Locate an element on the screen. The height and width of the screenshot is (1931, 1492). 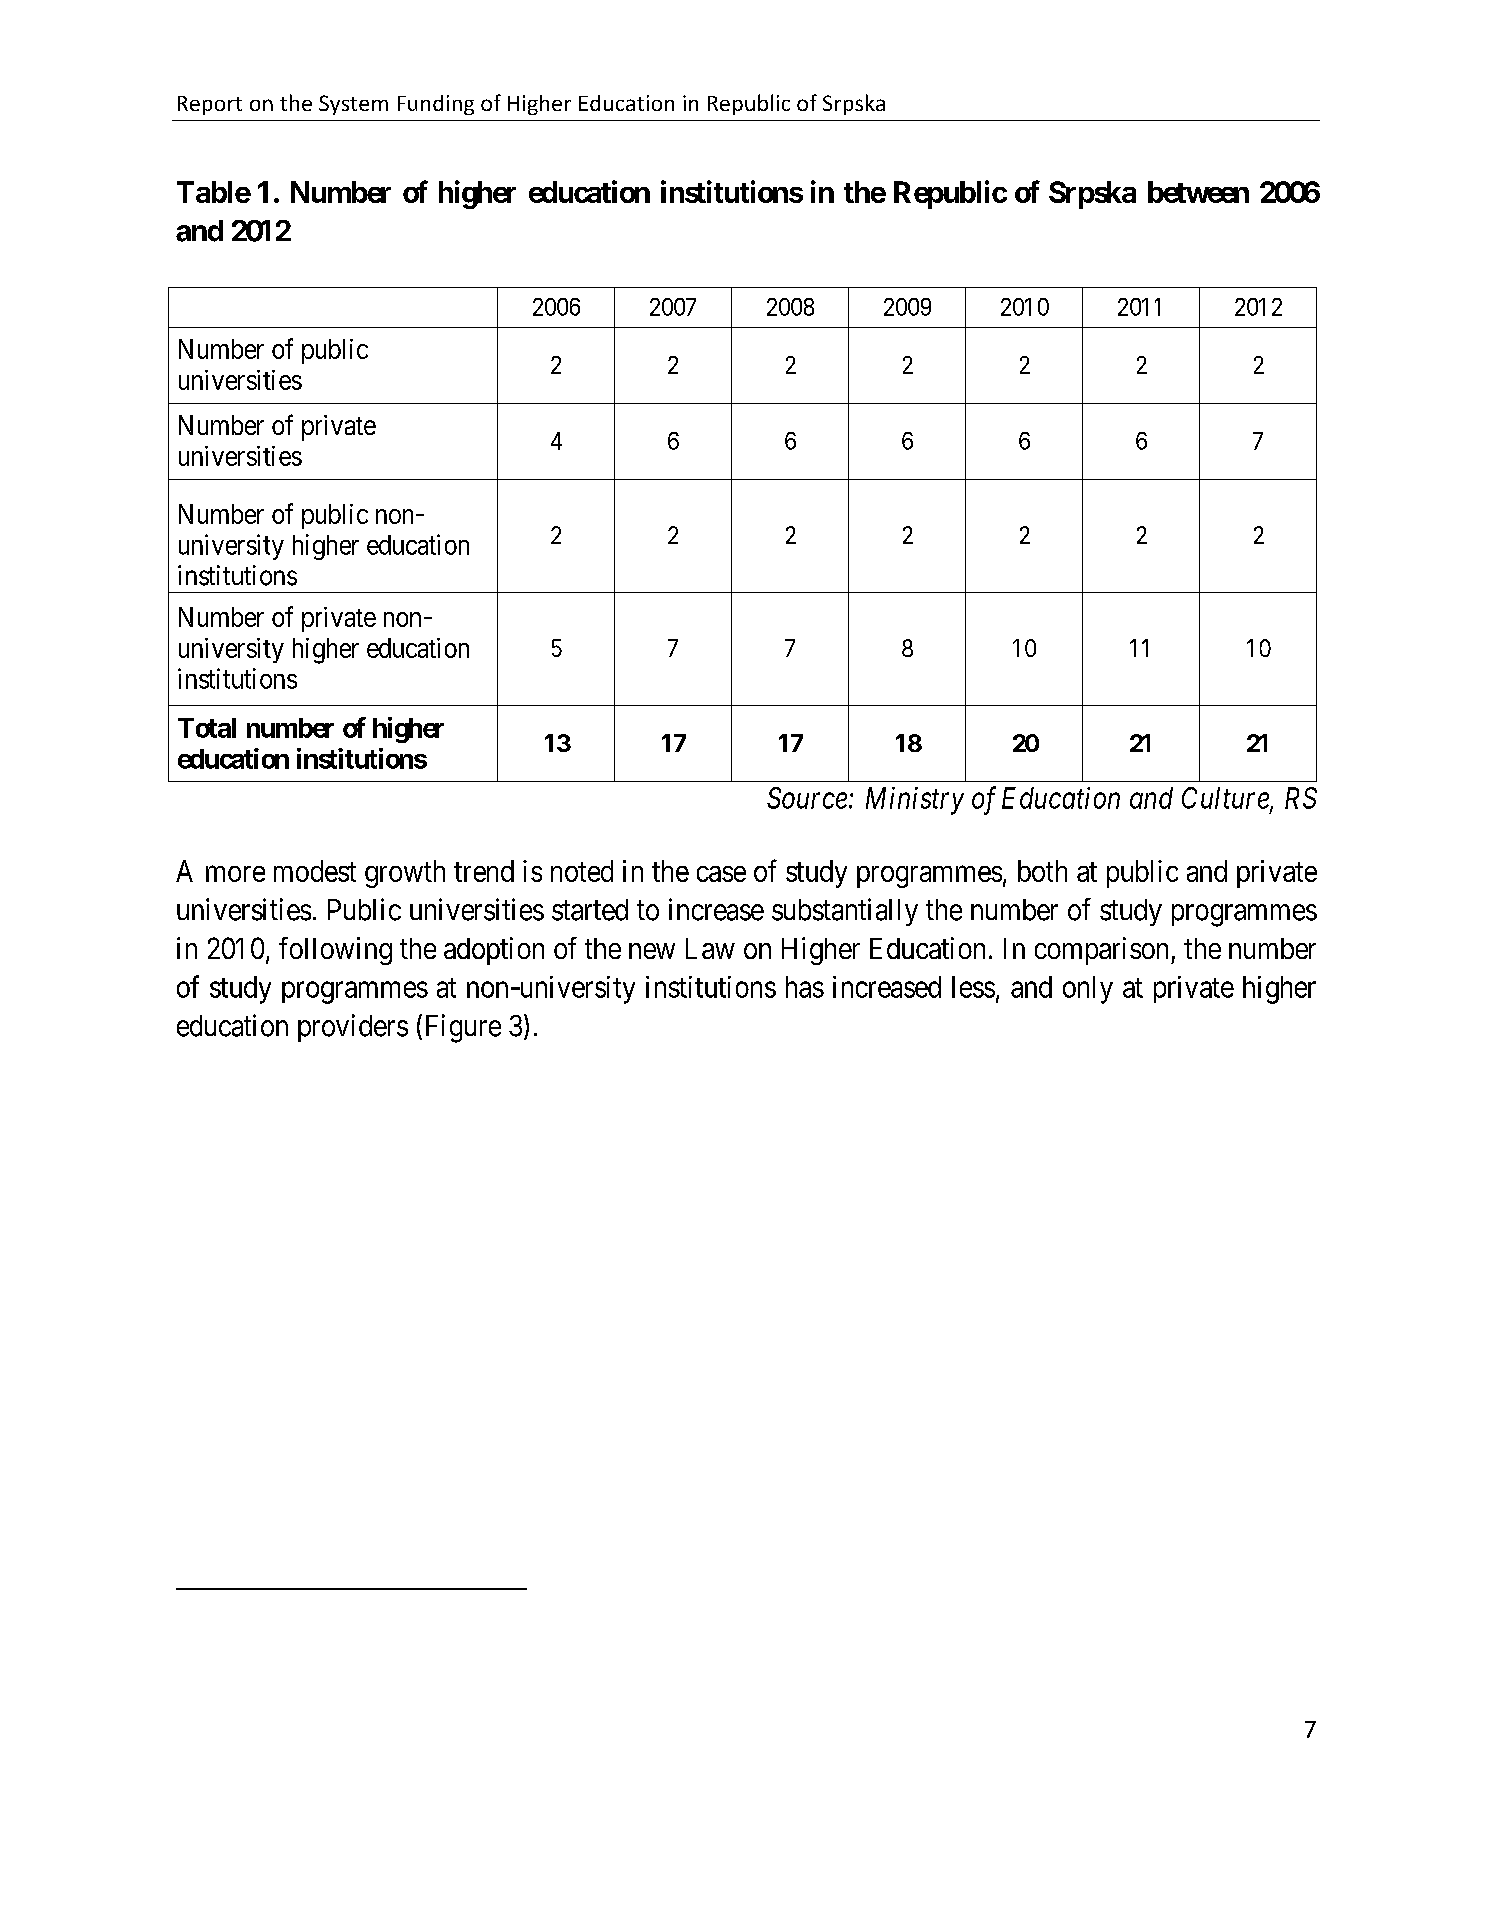
Culture is located at coordinates (1226, 799).
